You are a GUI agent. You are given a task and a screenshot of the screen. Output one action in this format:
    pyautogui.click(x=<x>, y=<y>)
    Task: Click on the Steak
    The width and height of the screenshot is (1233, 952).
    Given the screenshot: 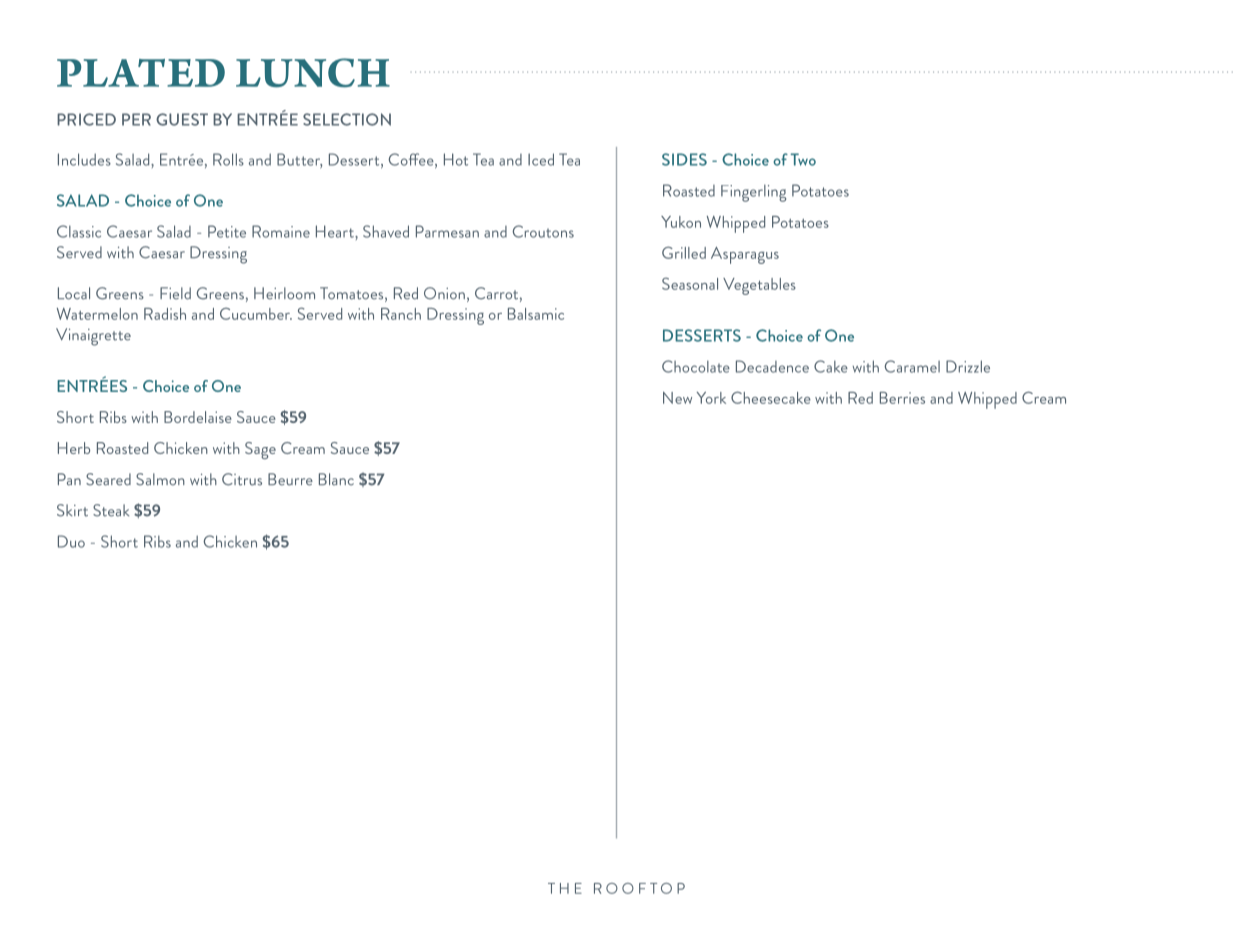 What is the action you would take?
    pyautogui.click(x=111, y=510)
